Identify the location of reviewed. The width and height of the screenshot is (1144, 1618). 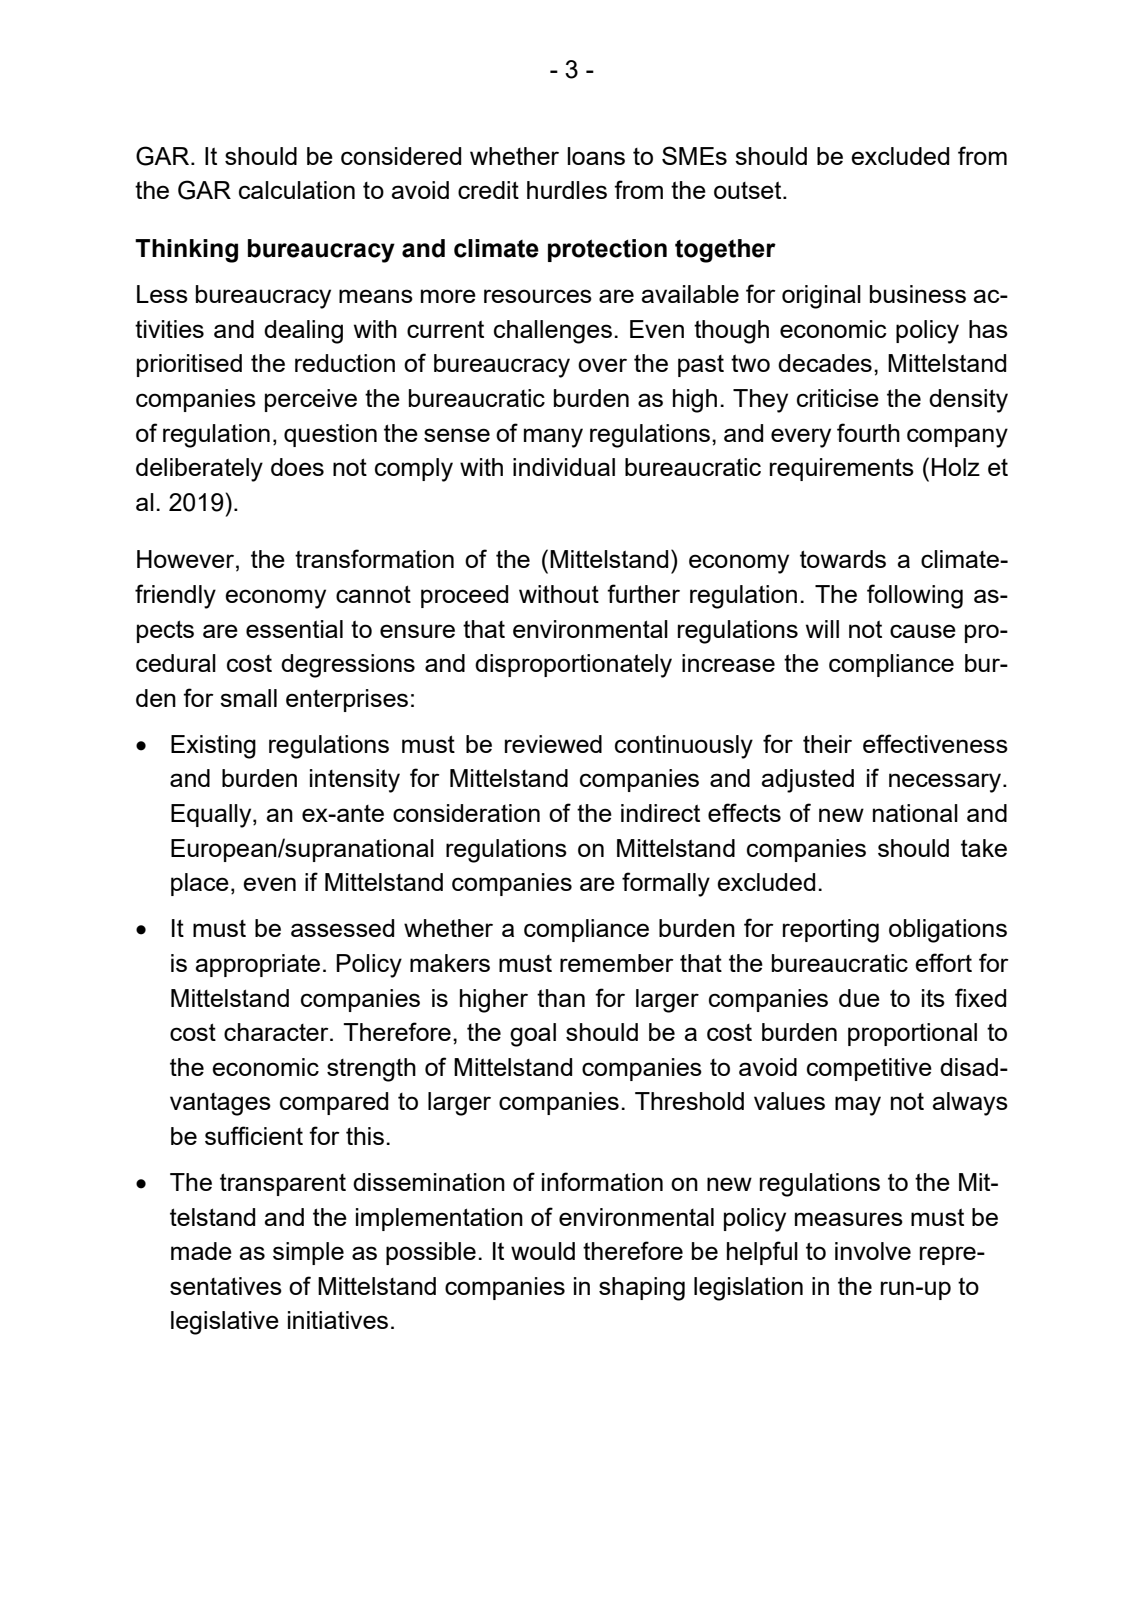
(553, 744).
